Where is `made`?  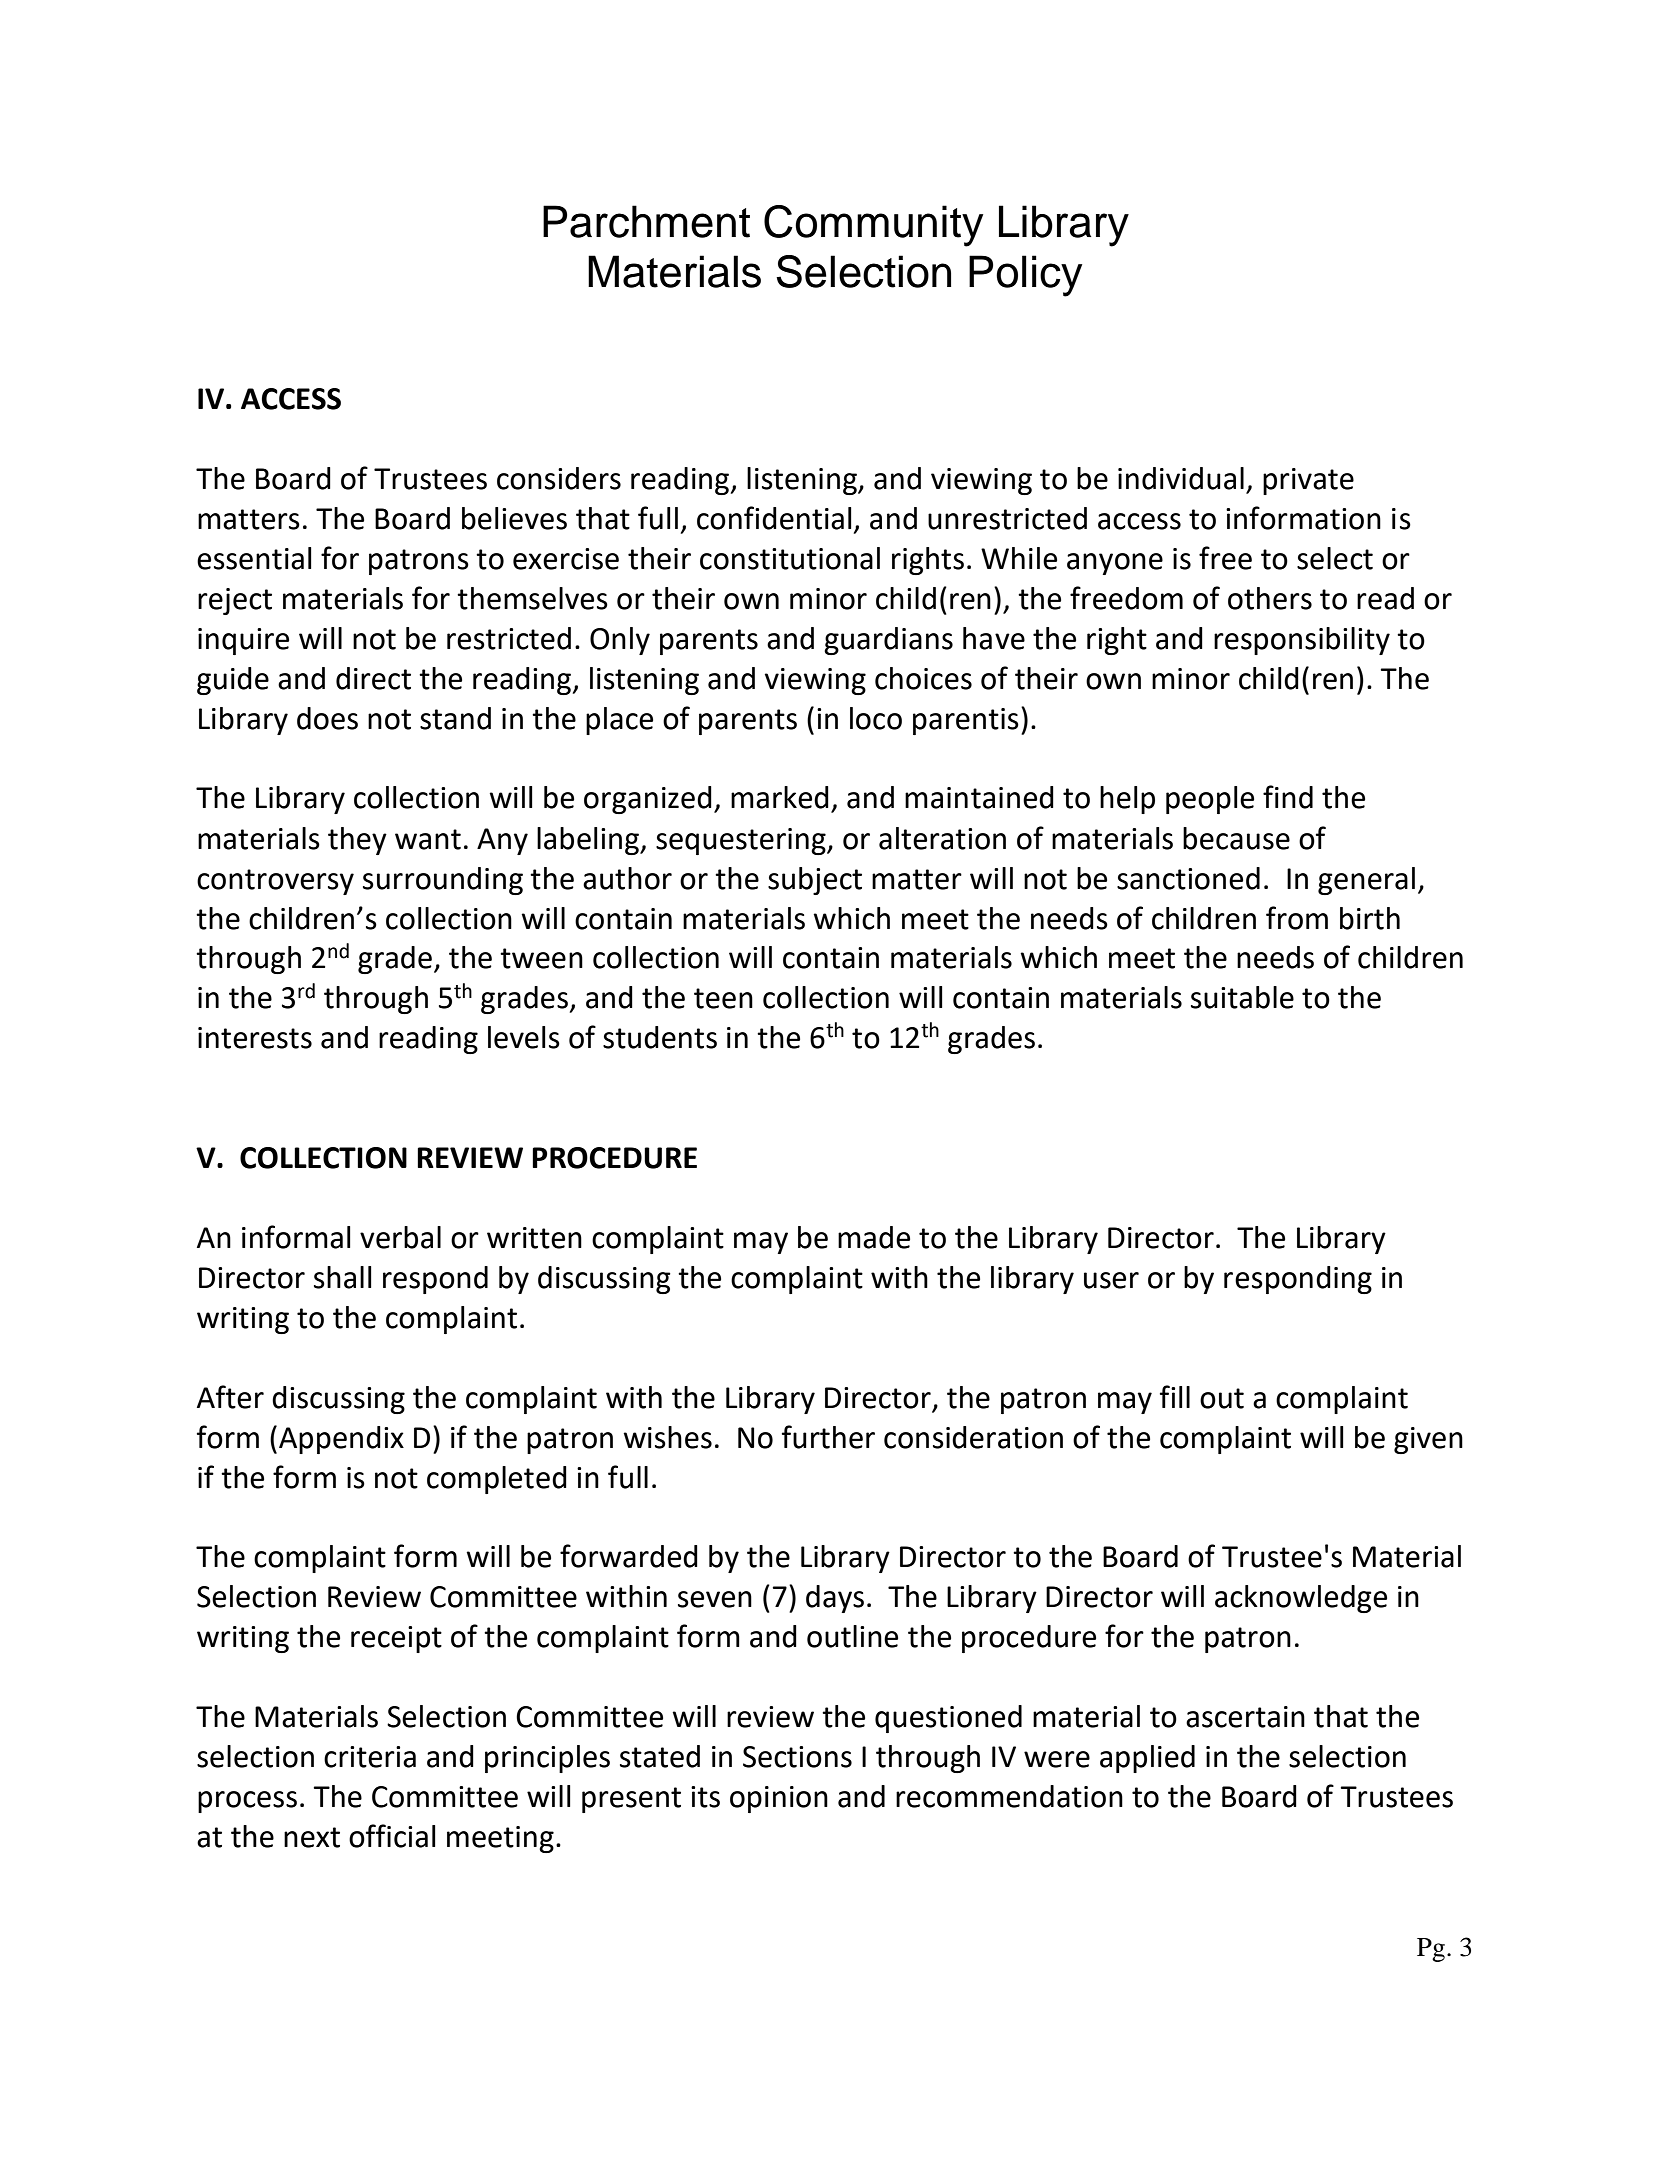 made is located at coordinates (874, 1237).
